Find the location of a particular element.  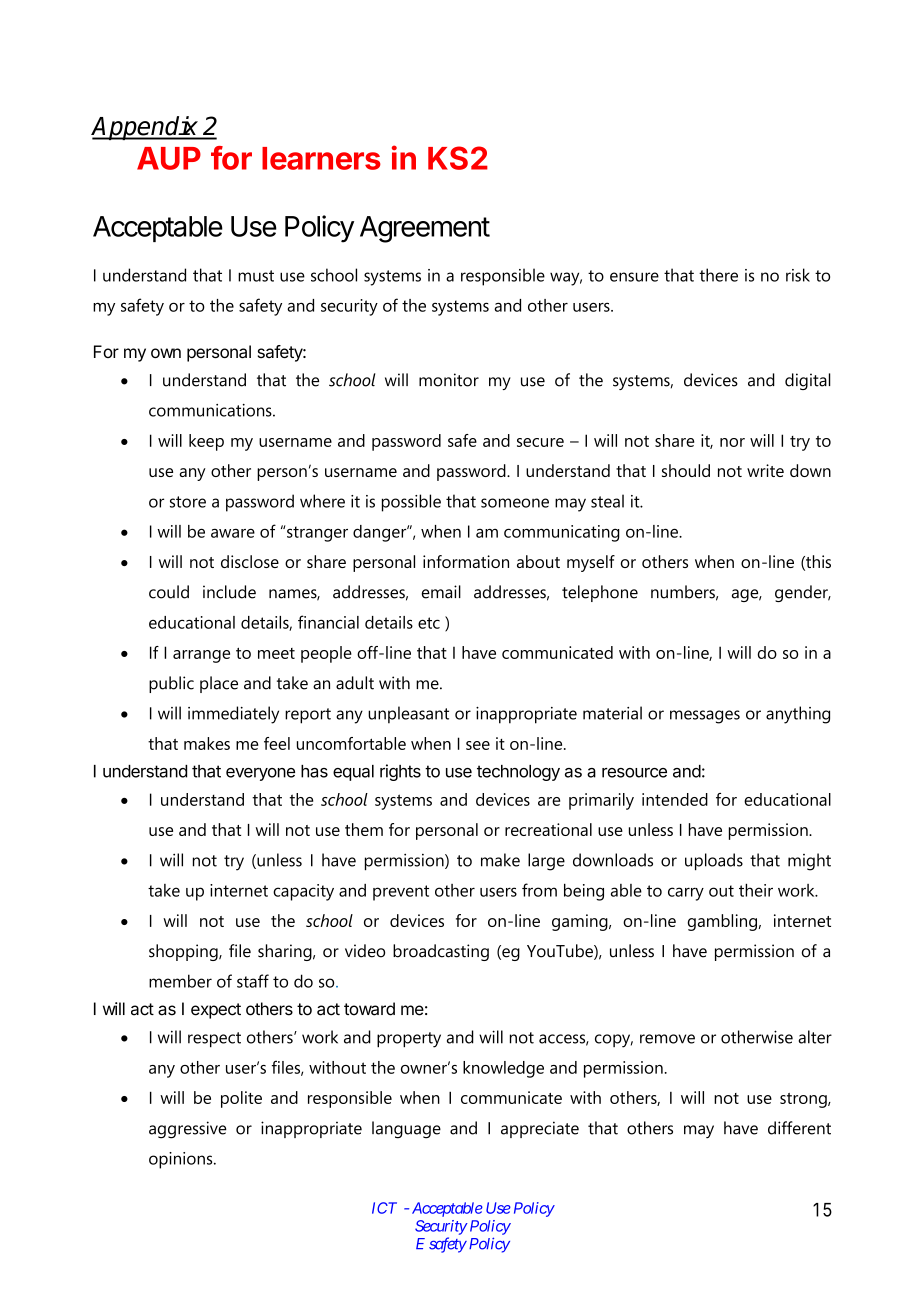

AUP is located at coordinates (169, 158).
